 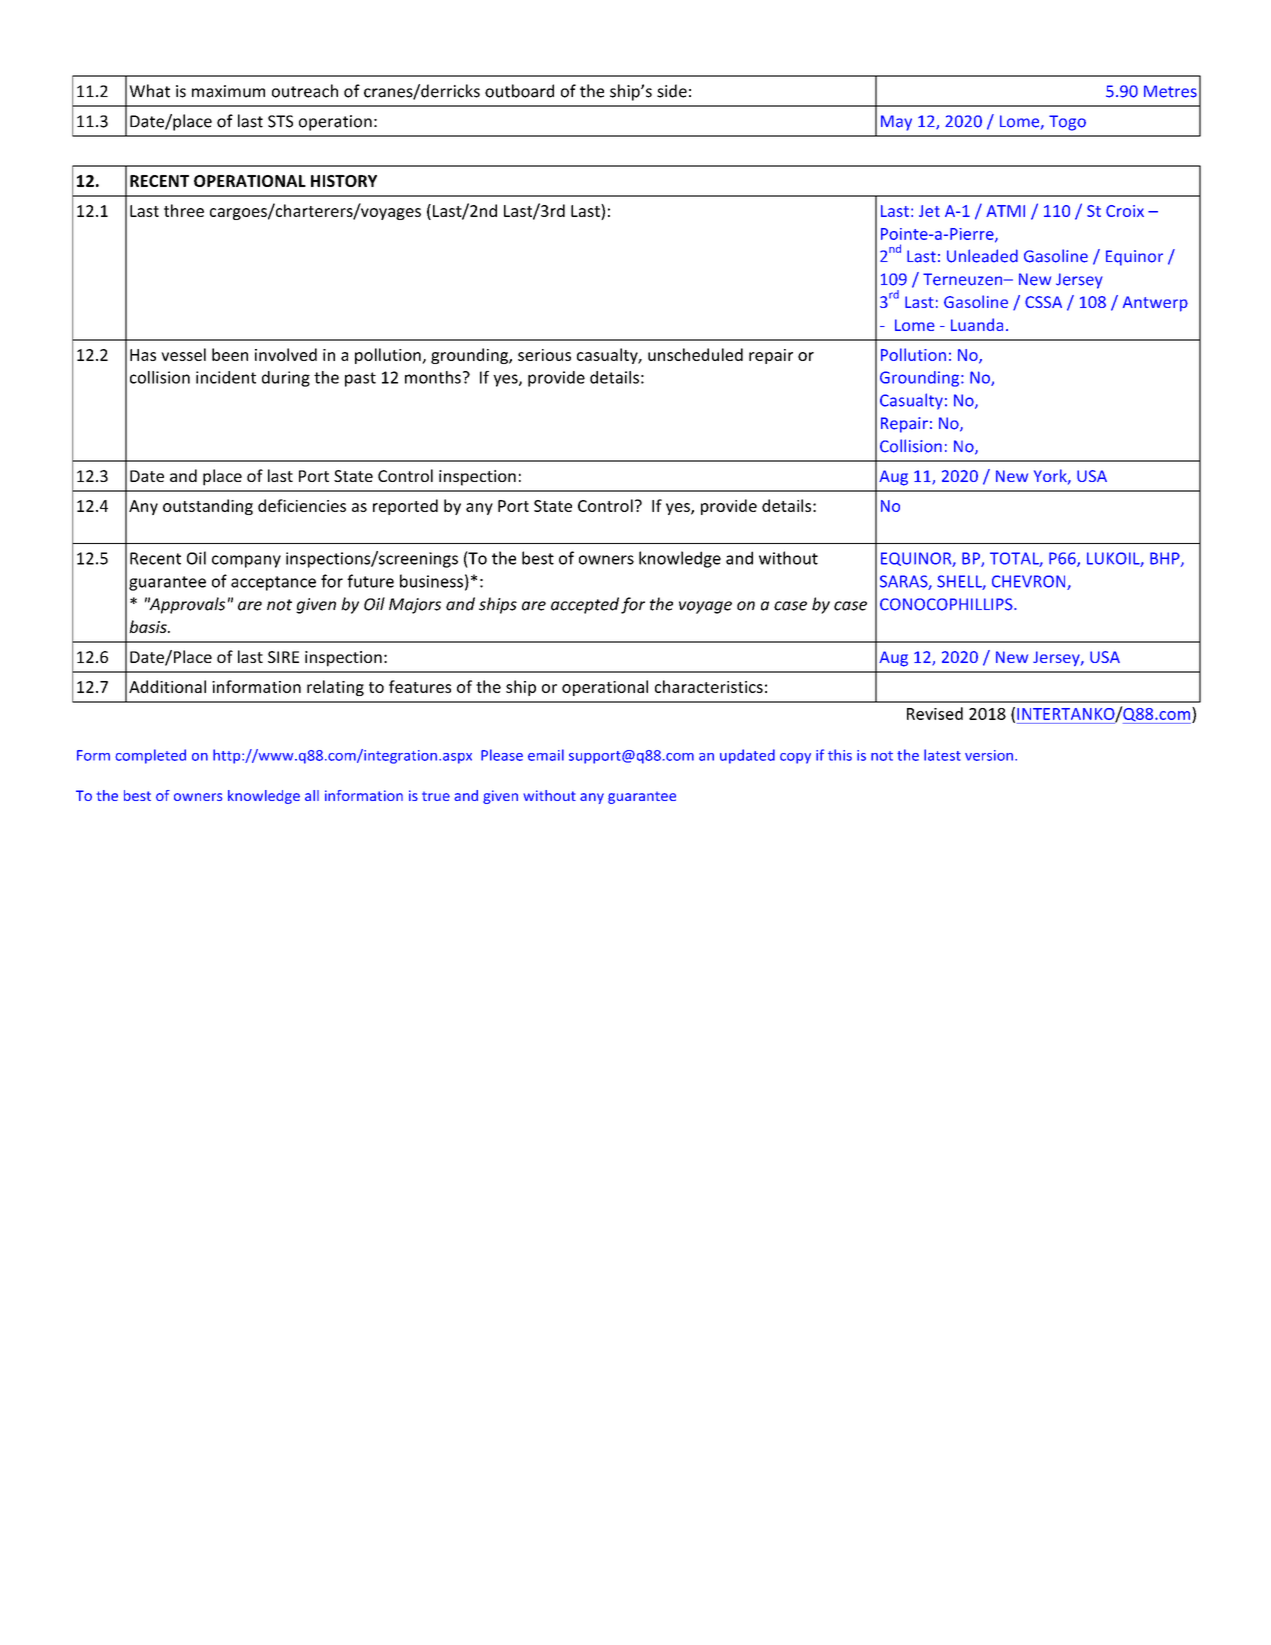 I want to click on unscheduled, so click(x=695, y=354).
